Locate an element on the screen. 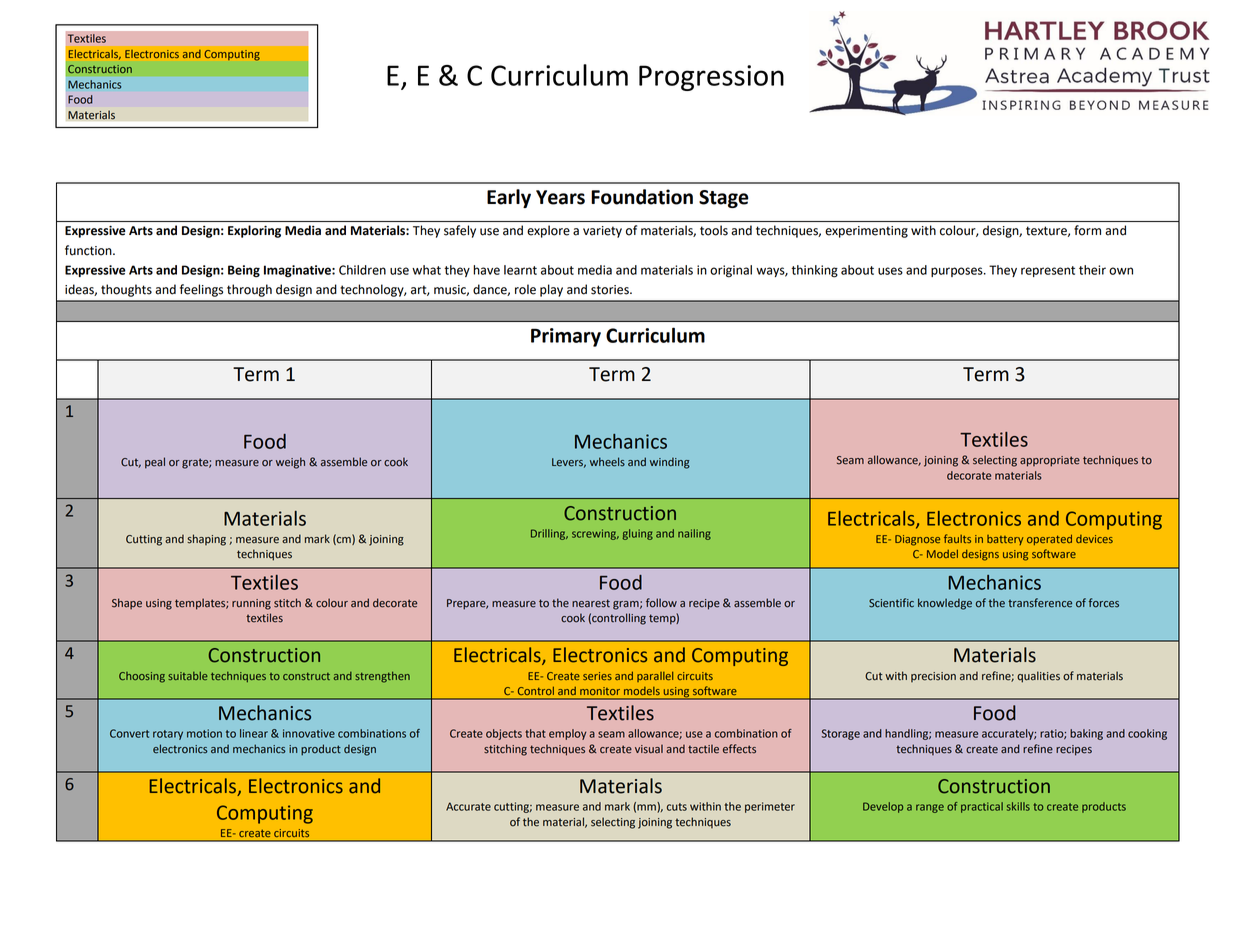 The height and width of the screenshot is (952, 1233). appropriate is located at coordinates (1050, 461).
